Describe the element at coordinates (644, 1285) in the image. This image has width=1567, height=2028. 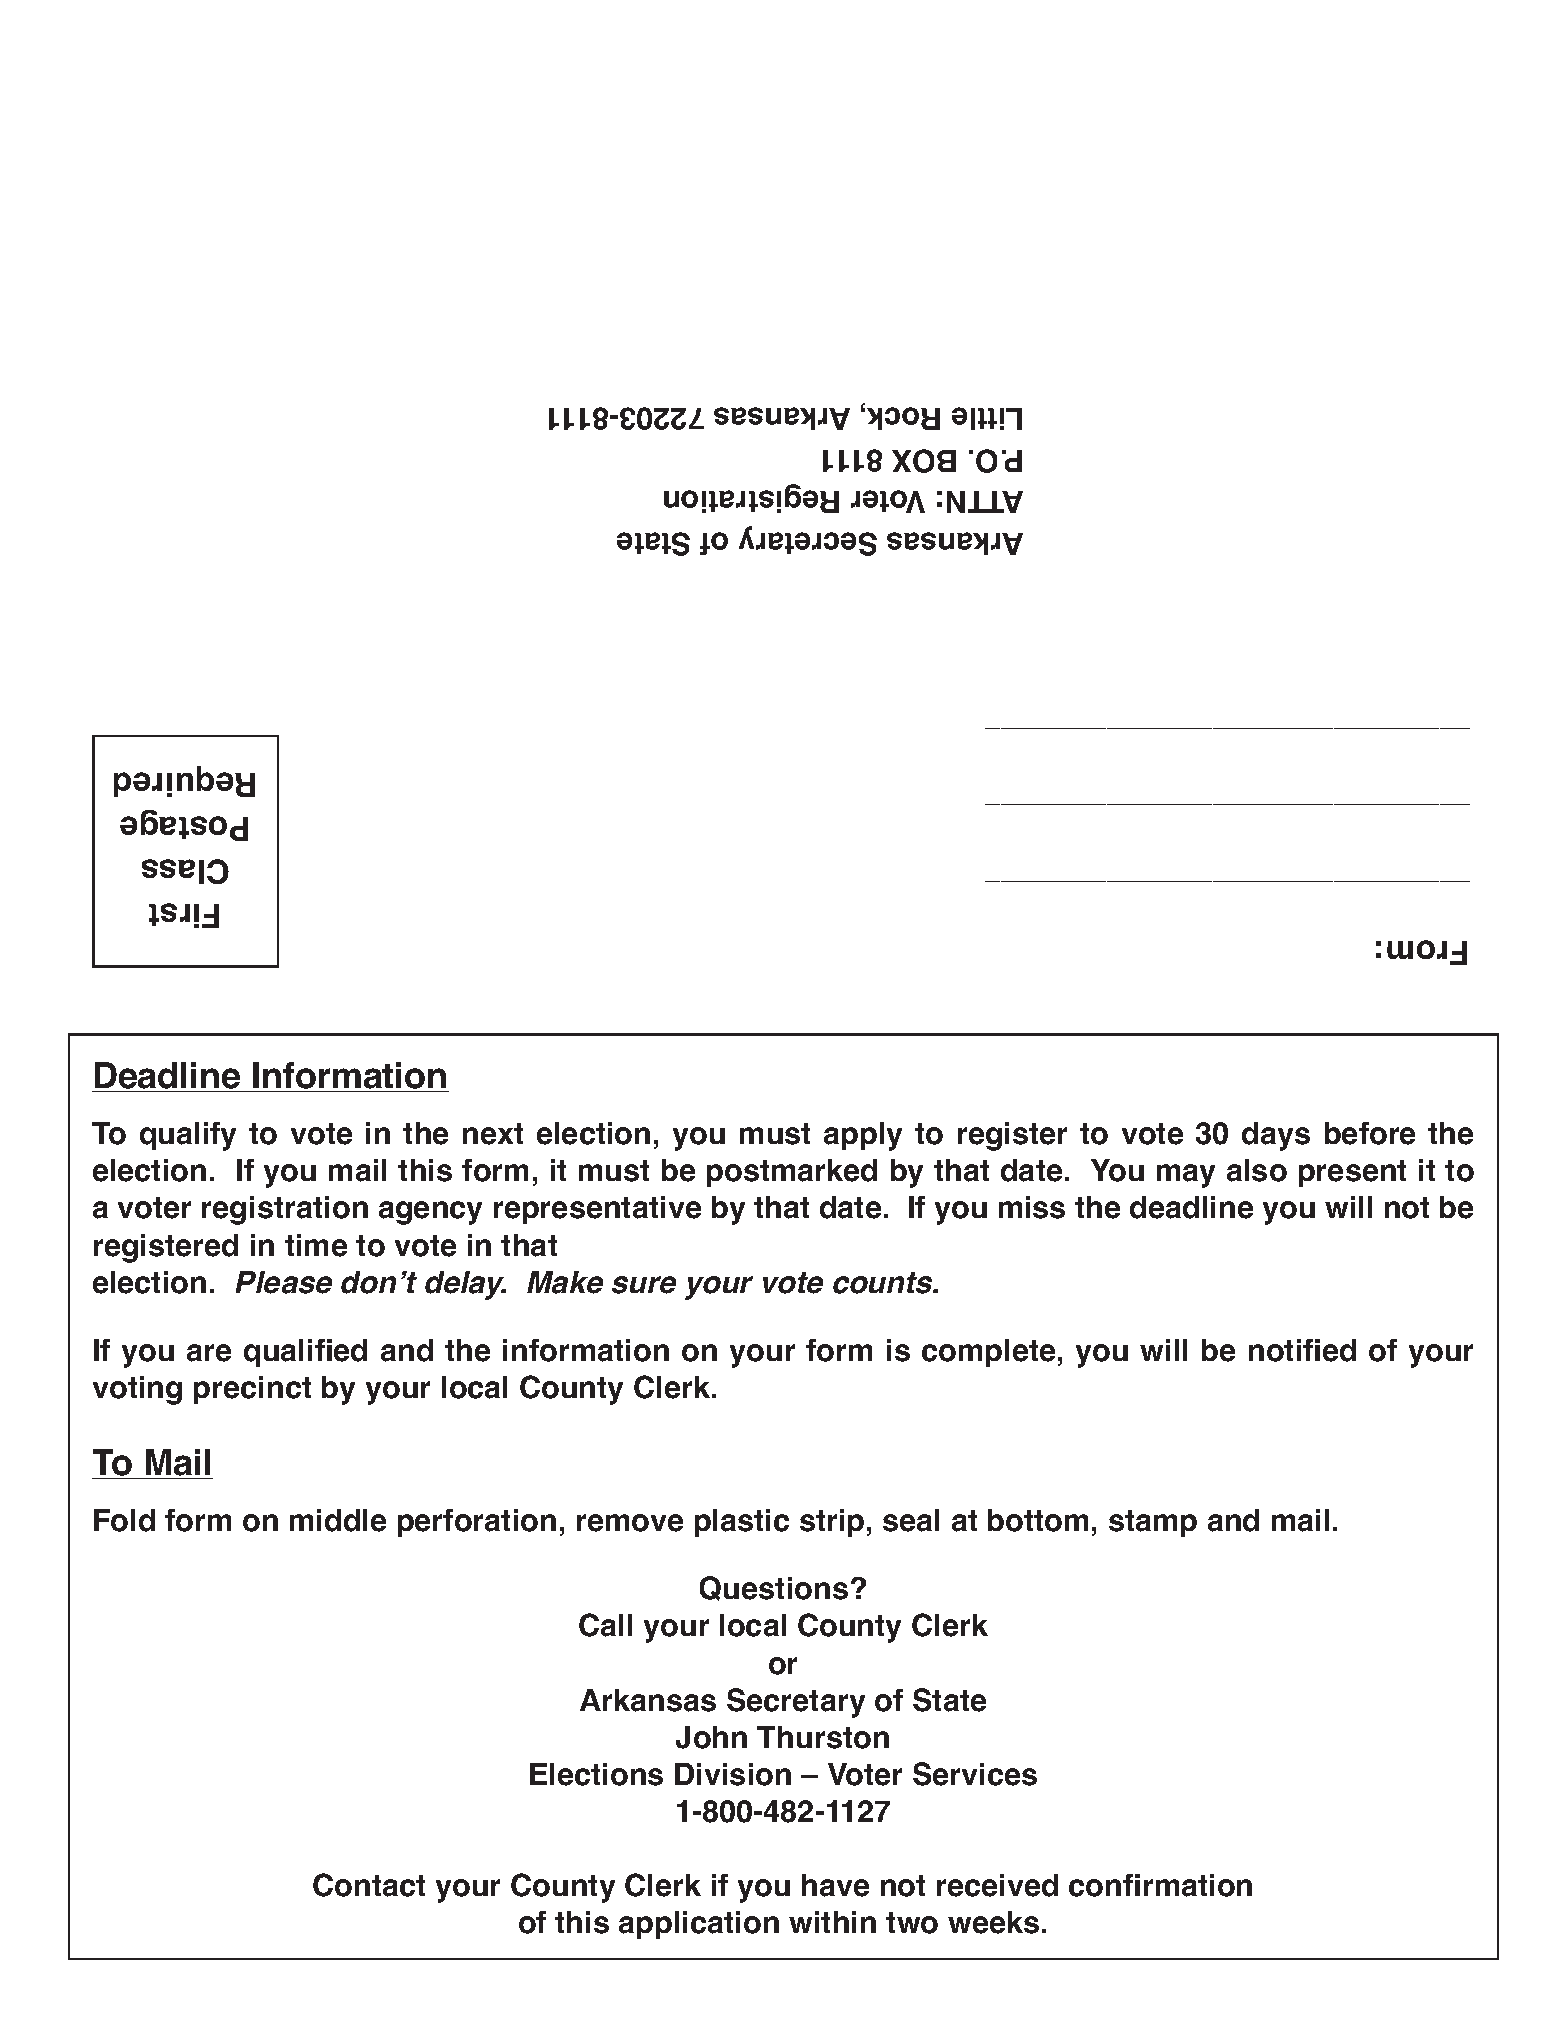
I see `sure` at that location.
